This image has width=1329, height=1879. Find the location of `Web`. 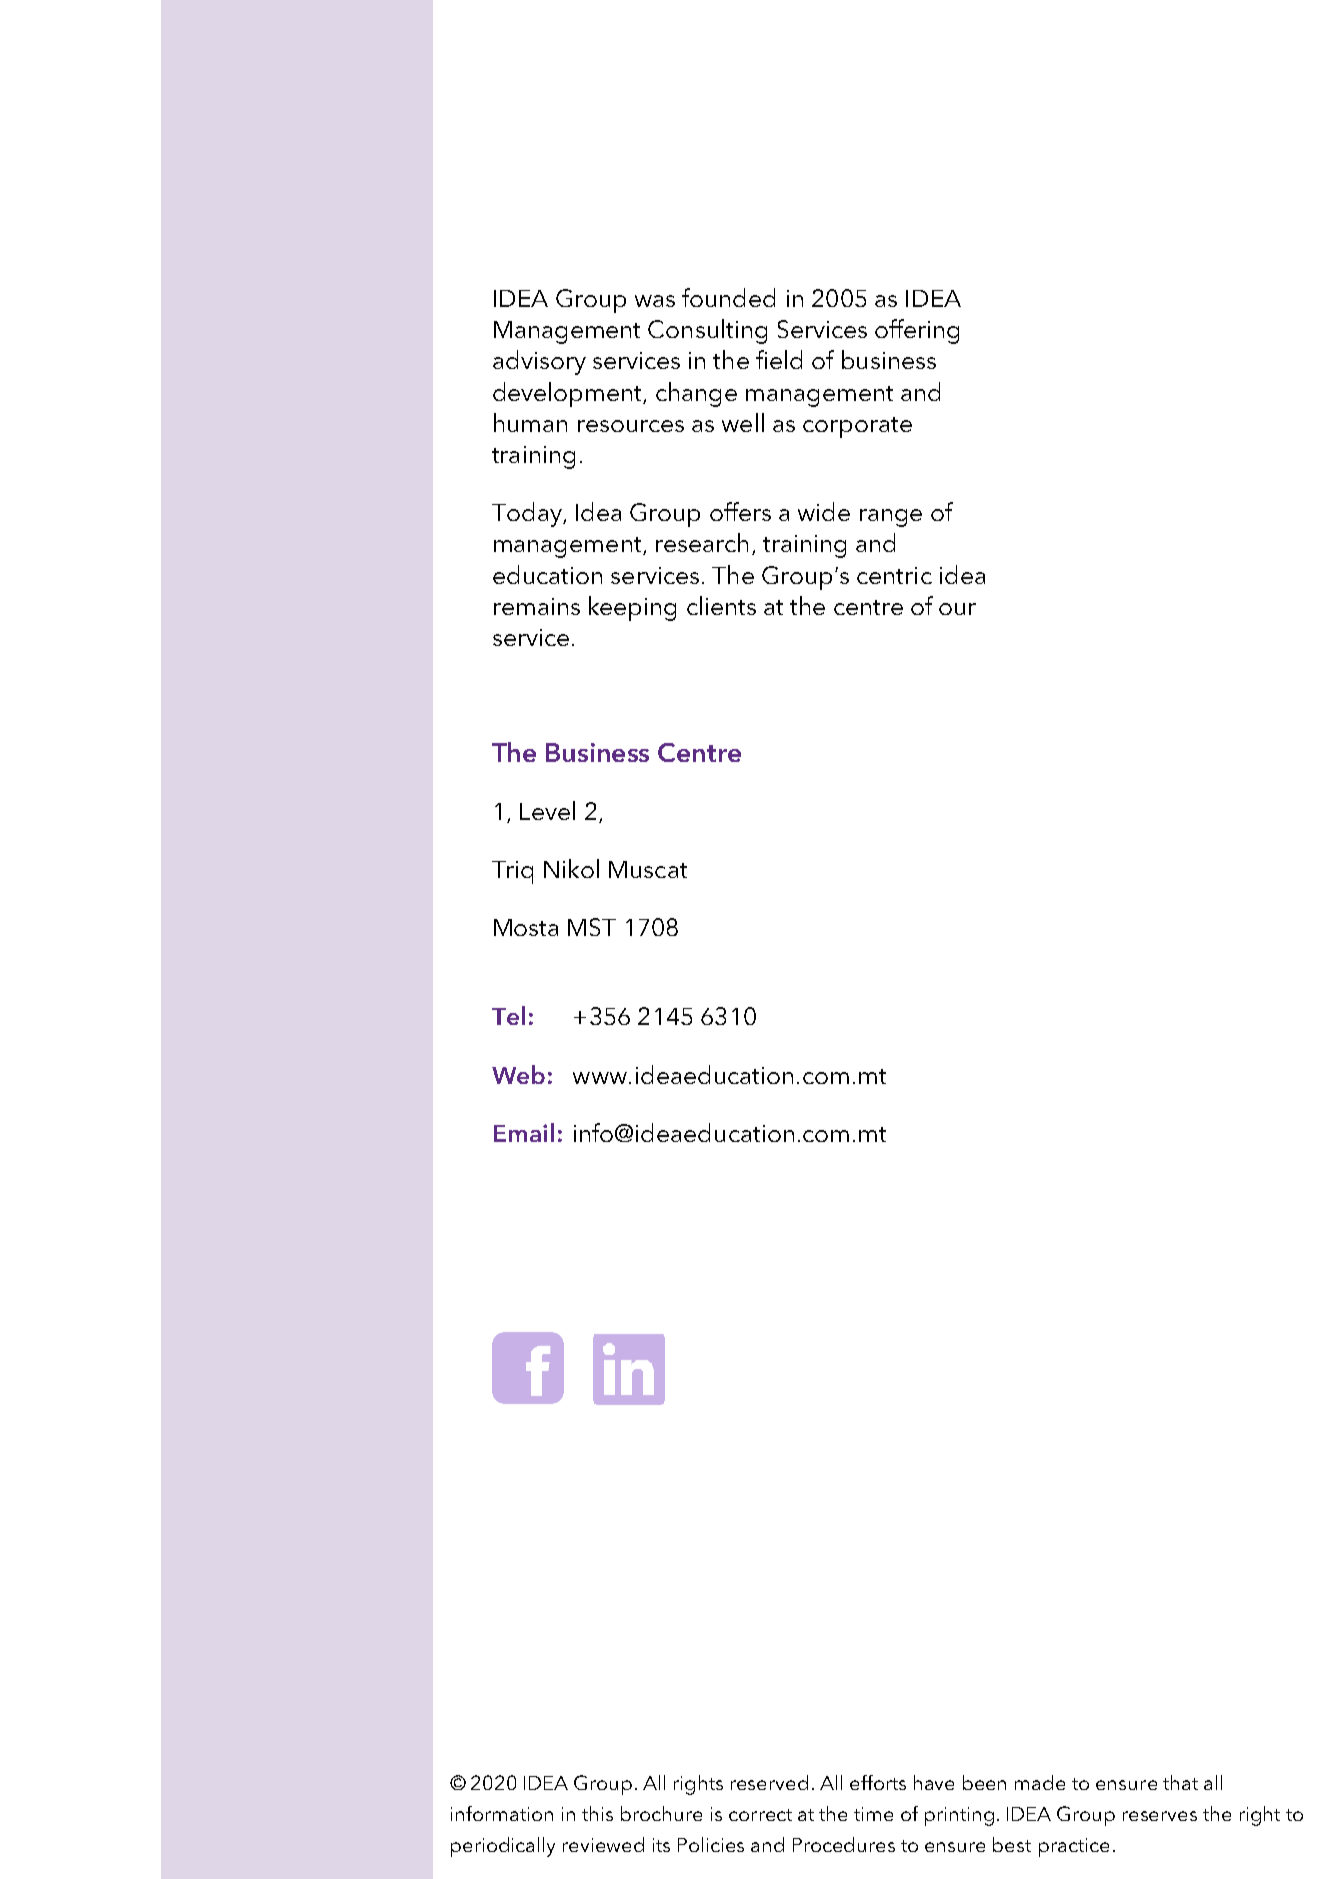

Web is located at coordinates (518, 1074).
